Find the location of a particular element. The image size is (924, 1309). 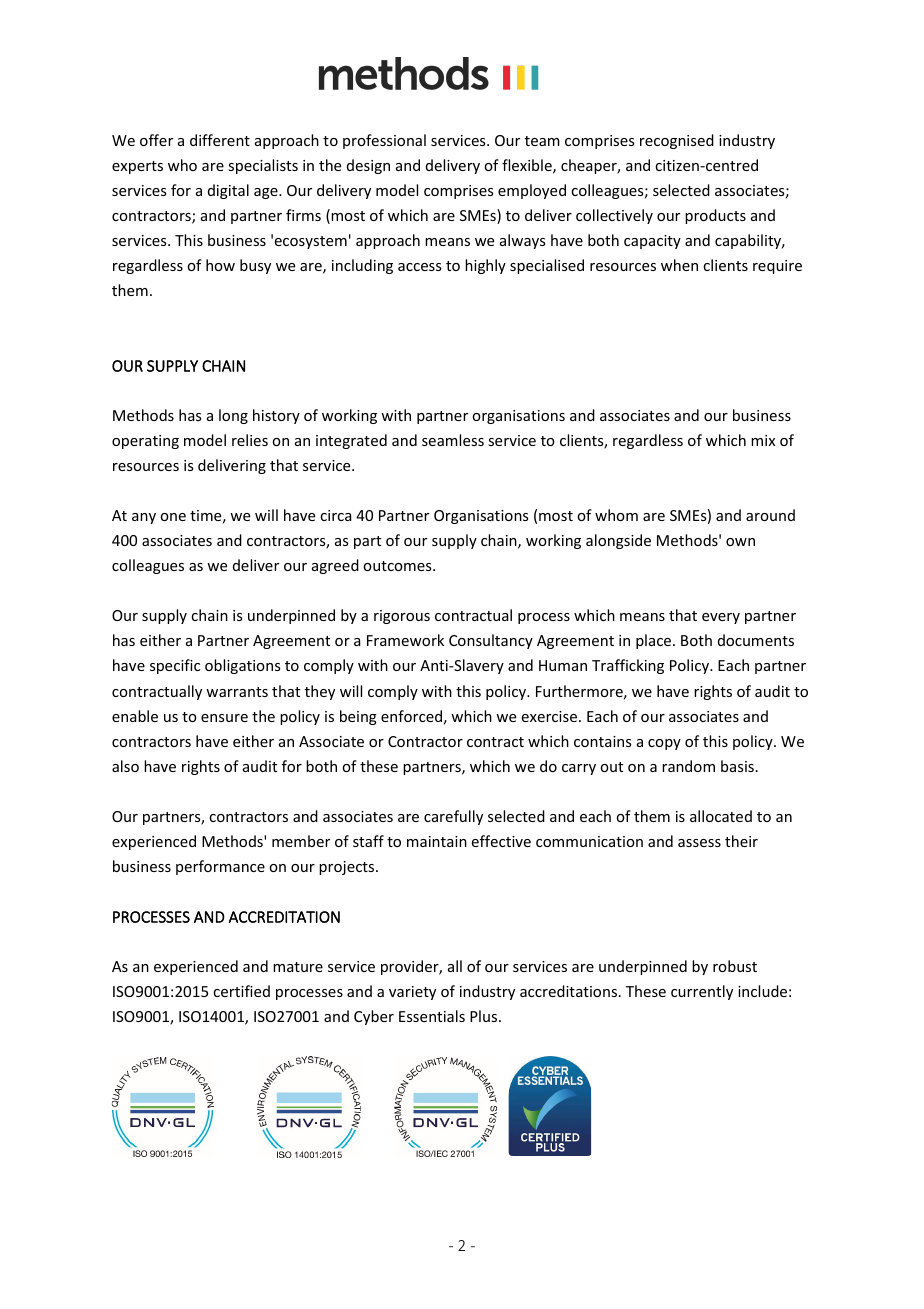

currently is located at coordinates (702, 992).
